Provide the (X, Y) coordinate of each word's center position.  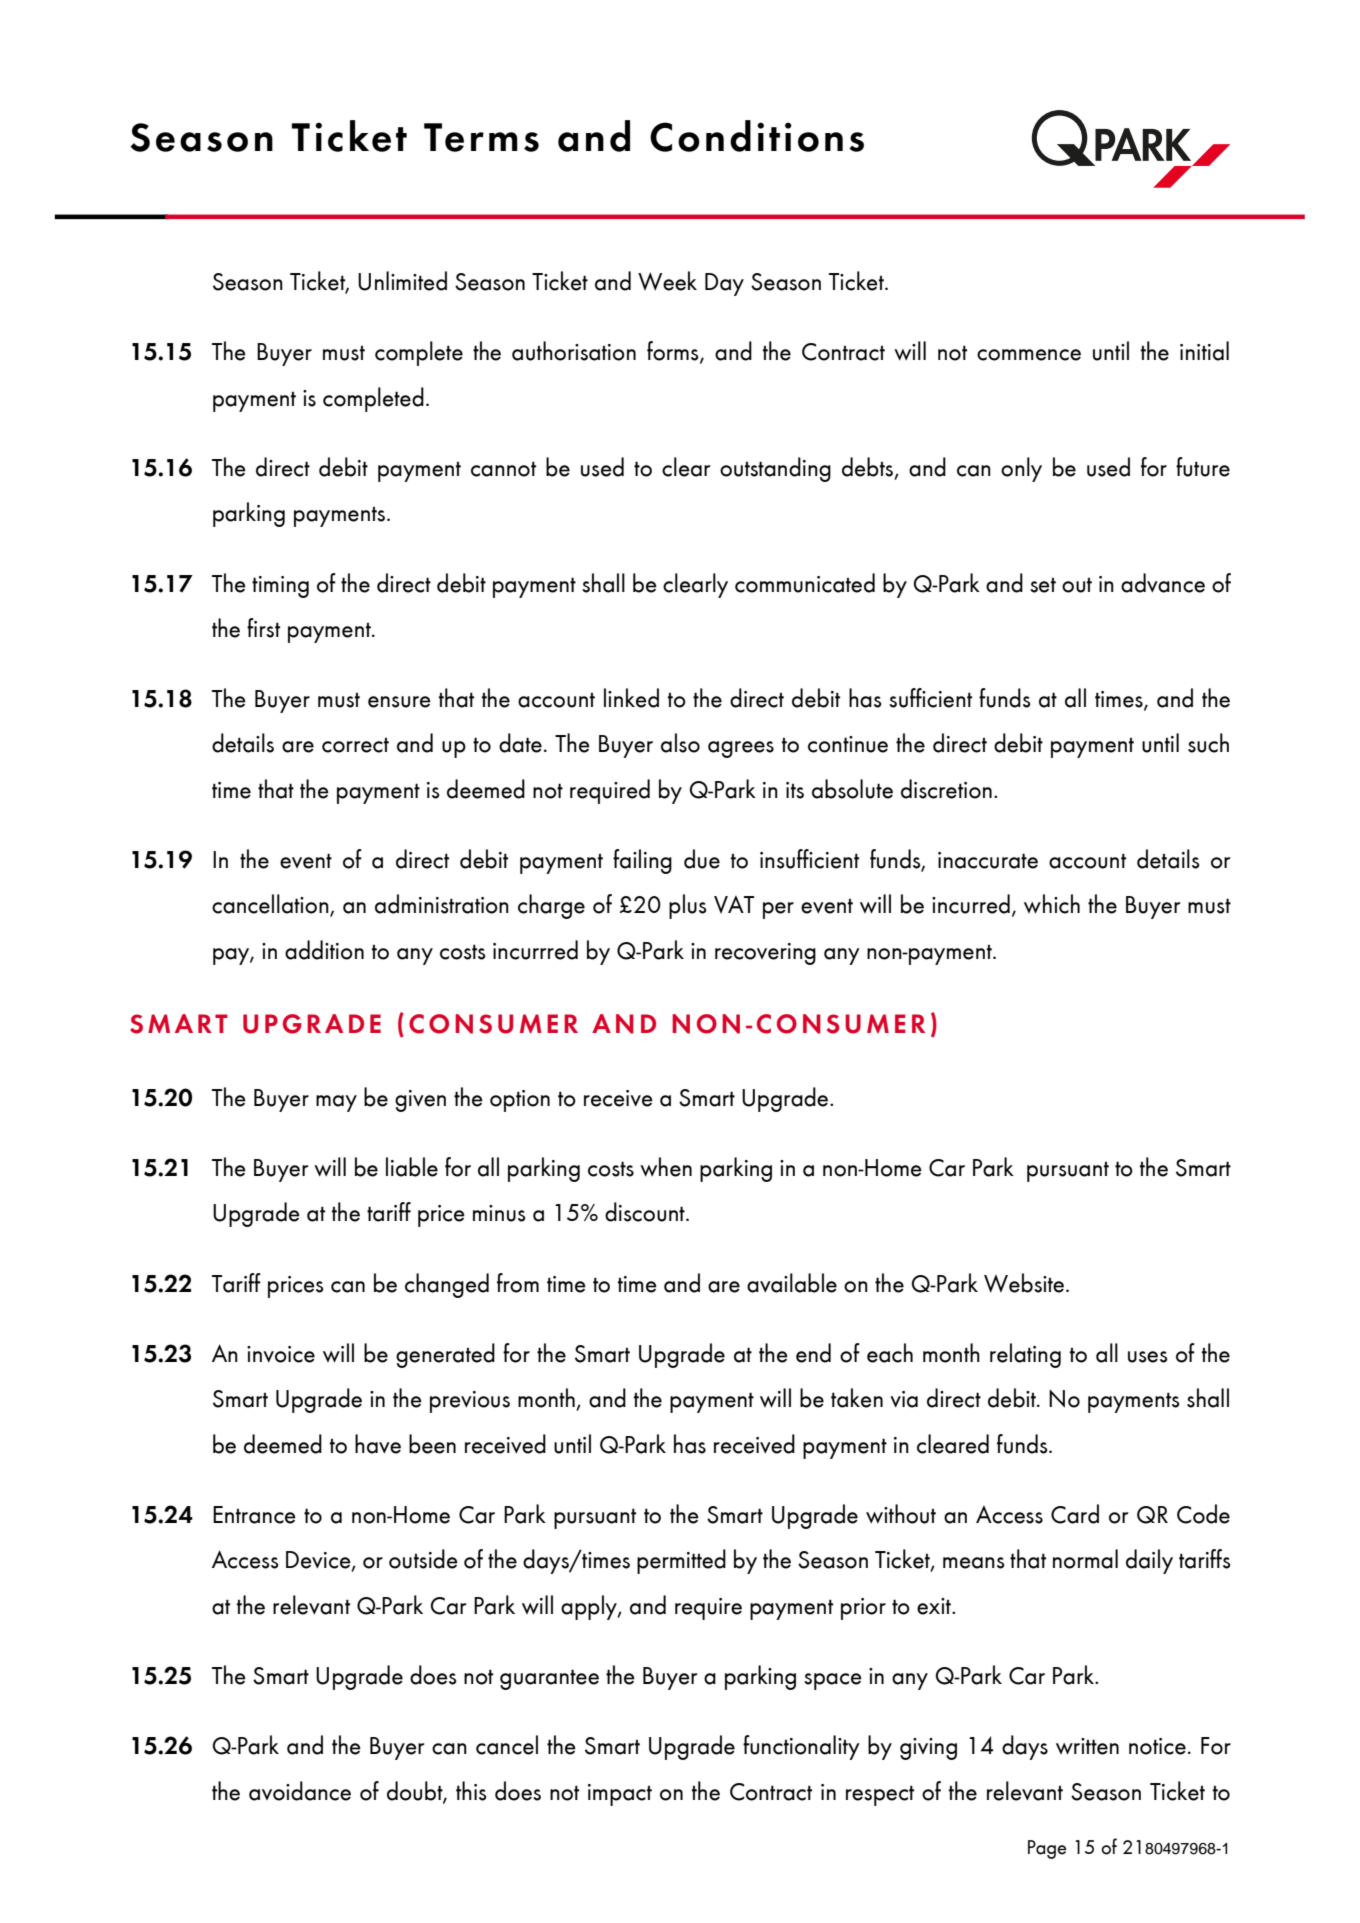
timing (280, 587)
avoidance (300, 1791)
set (1043, 585)
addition (324, 950)
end (813, 1353)
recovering (765, 954)
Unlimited (402, 281)
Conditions (757, 136)
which (1052, 904)
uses (1148, 1357)
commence (1029, 355)
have (378, 1444)
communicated (805, 583)
